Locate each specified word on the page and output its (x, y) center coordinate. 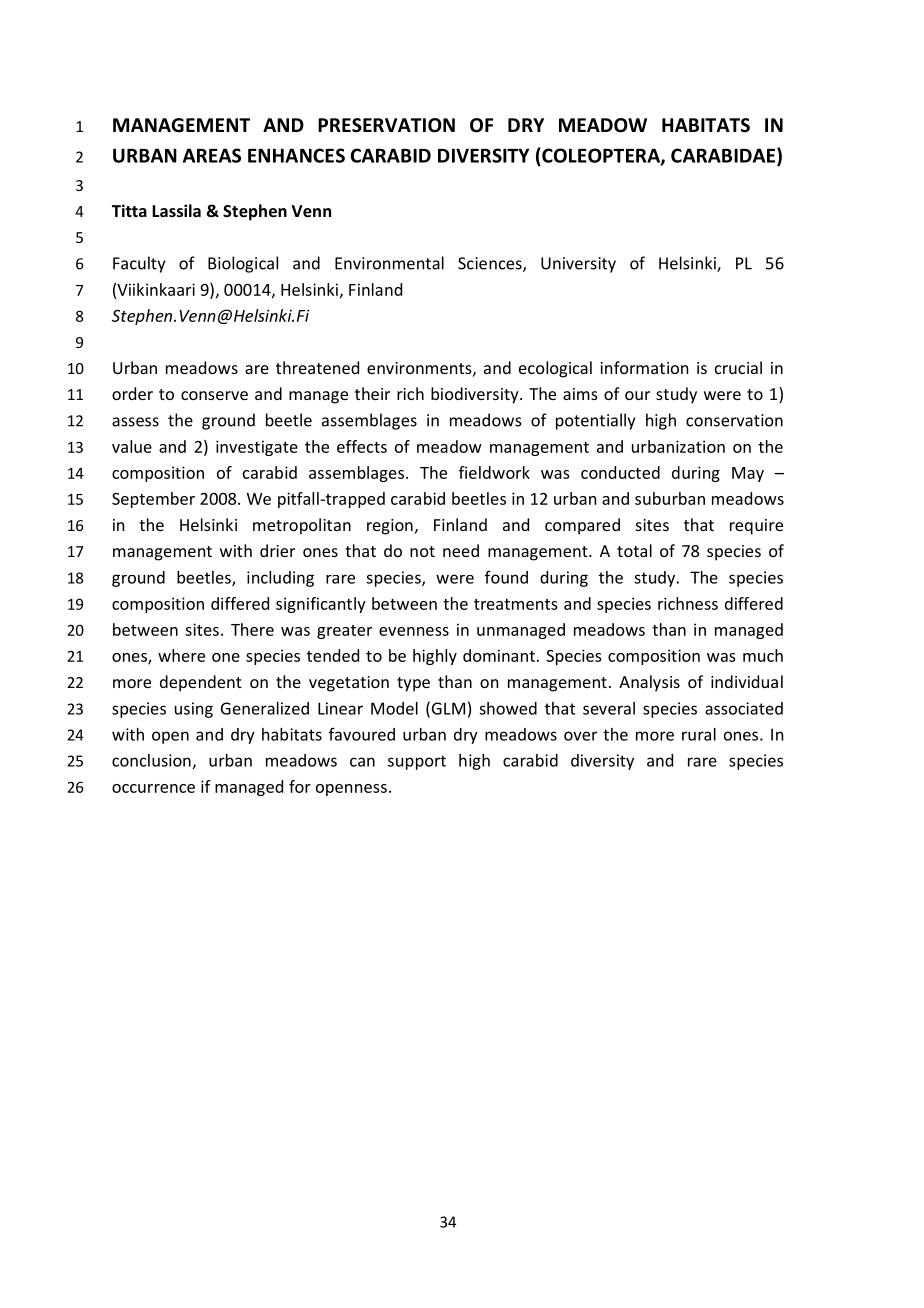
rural (699, 734)
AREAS (212, 155)
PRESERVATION (386, 125)
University (578, 265)
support (417, 762)
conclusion (151, 760)
